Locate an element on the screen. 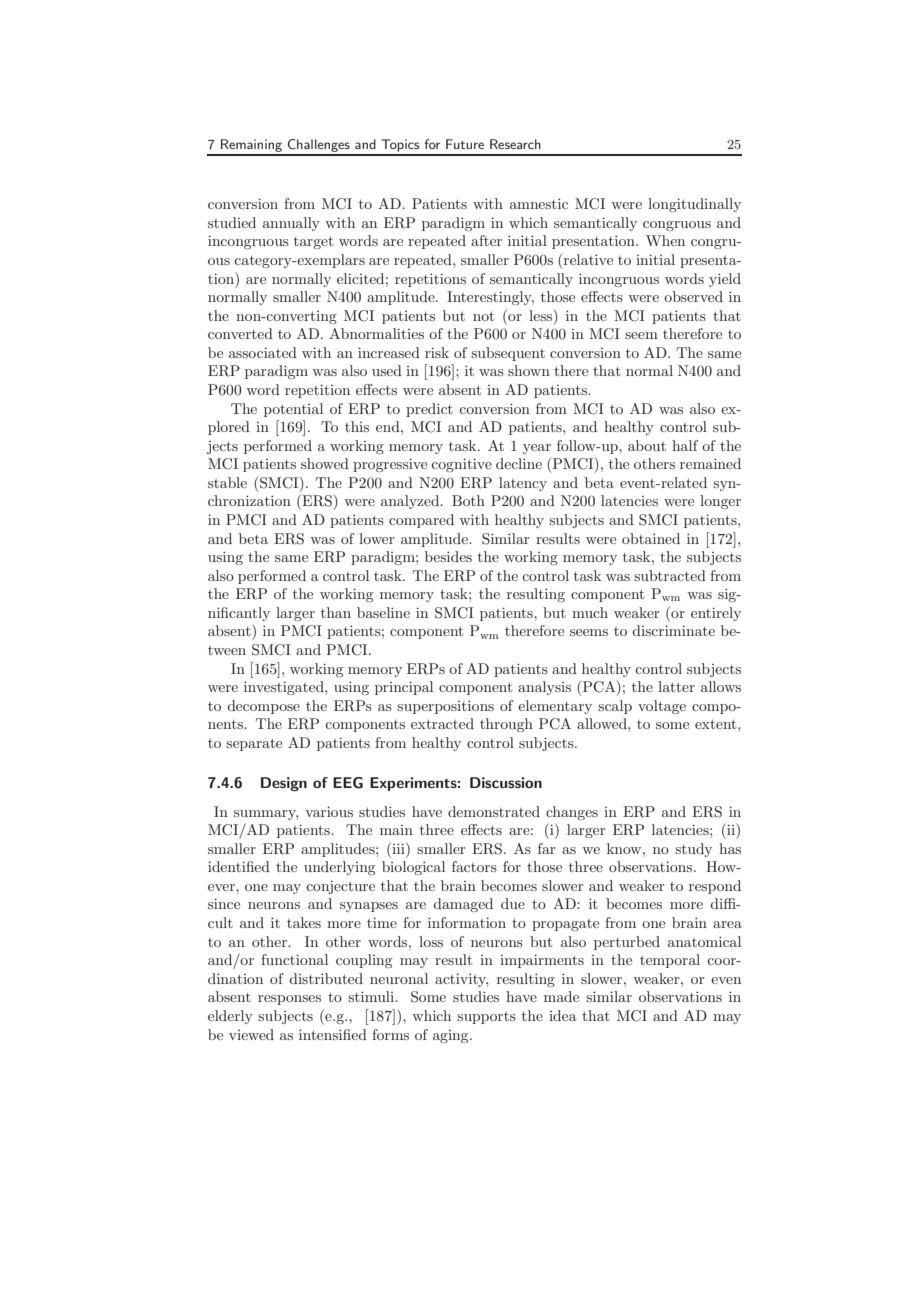 Image resolution: width=924 pixels, height=1308 pixels. Future is located at coordinates (465, 144).
